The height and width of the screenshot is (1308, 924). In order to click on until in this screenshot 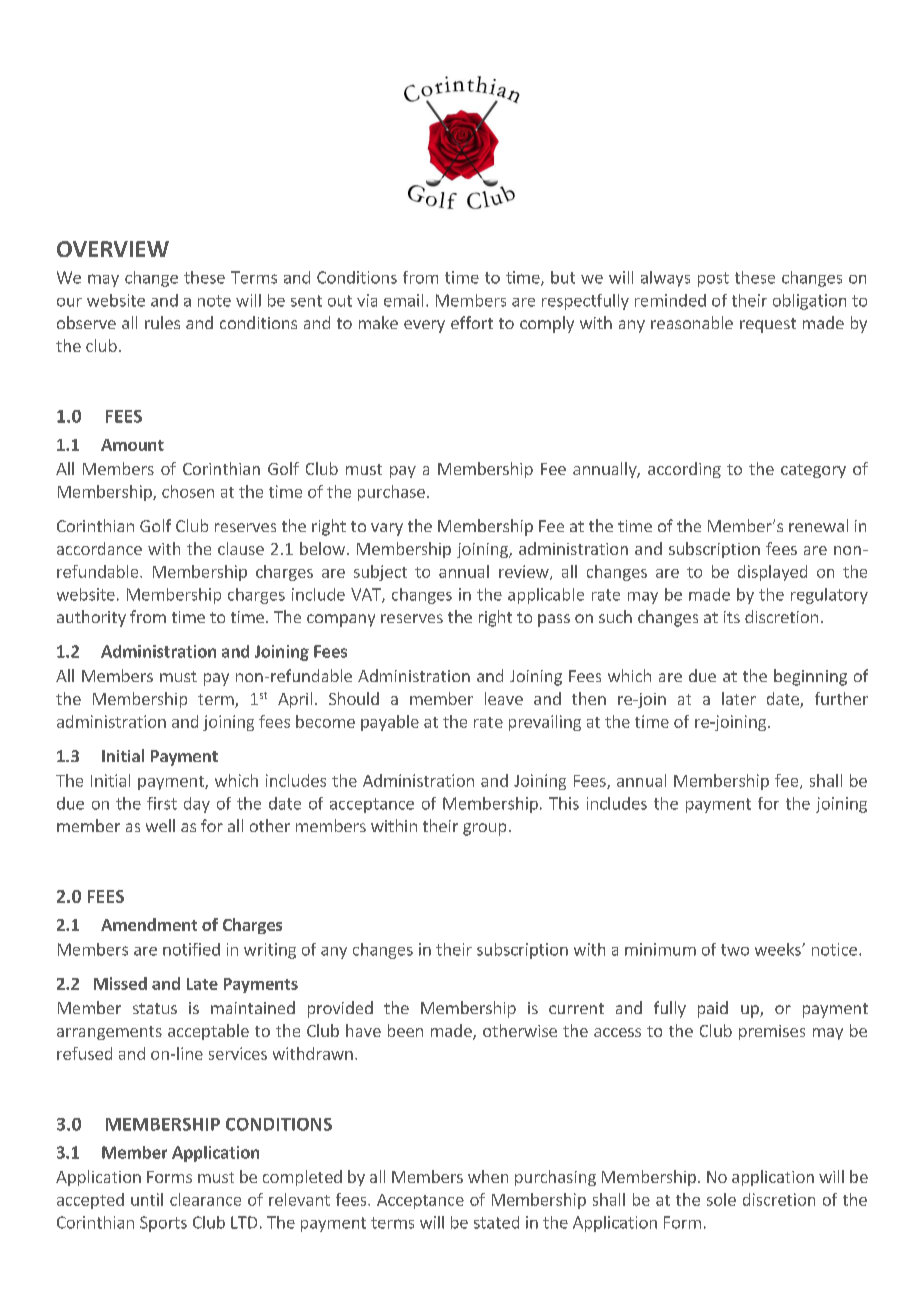, I will do `click(147, 1199)`.
